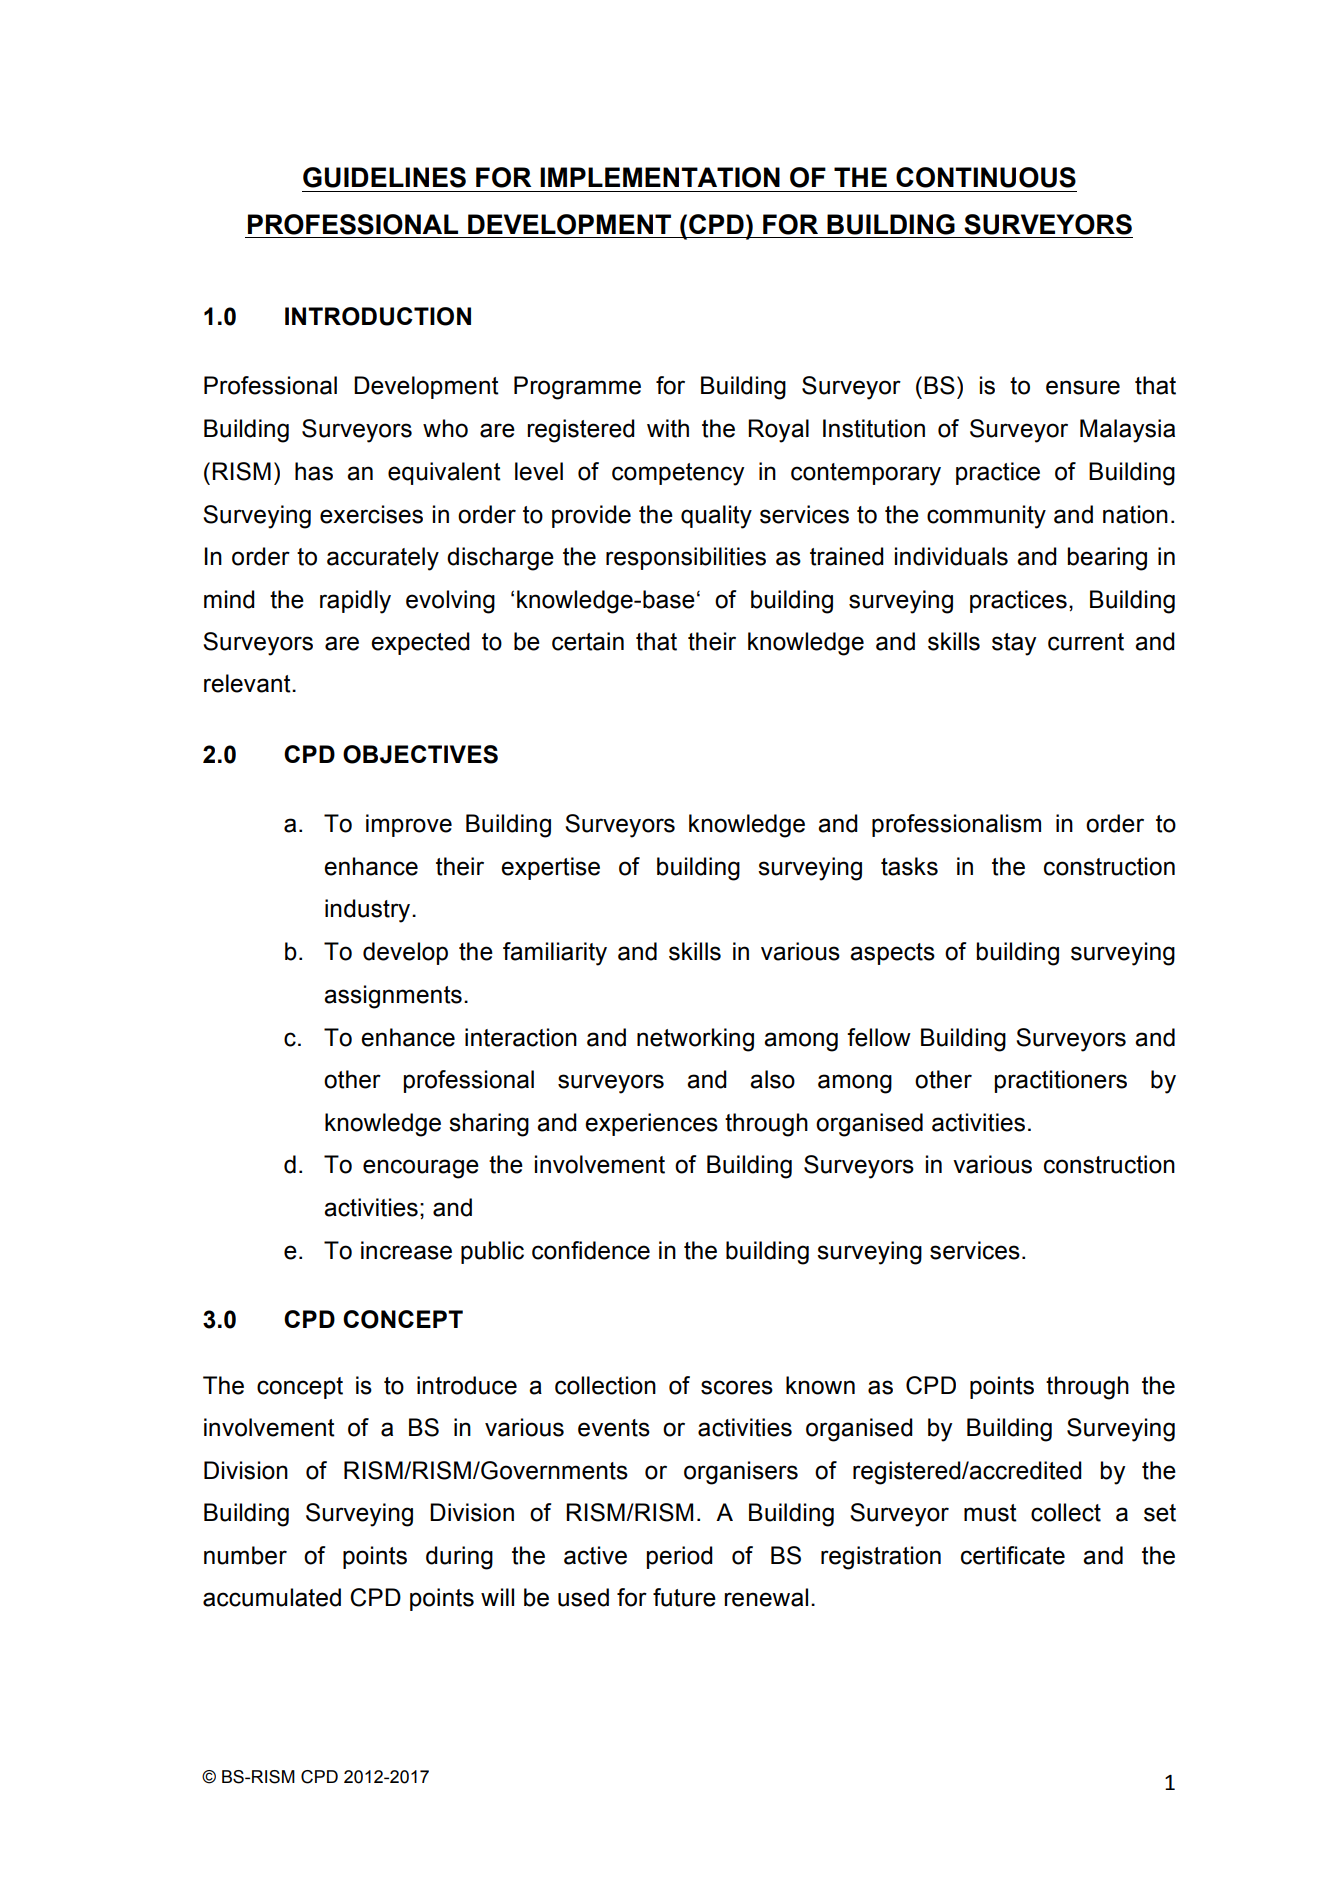 The width and height of the page is (1337, 1892). I want to click on accumulated, so click(272, 1597).
